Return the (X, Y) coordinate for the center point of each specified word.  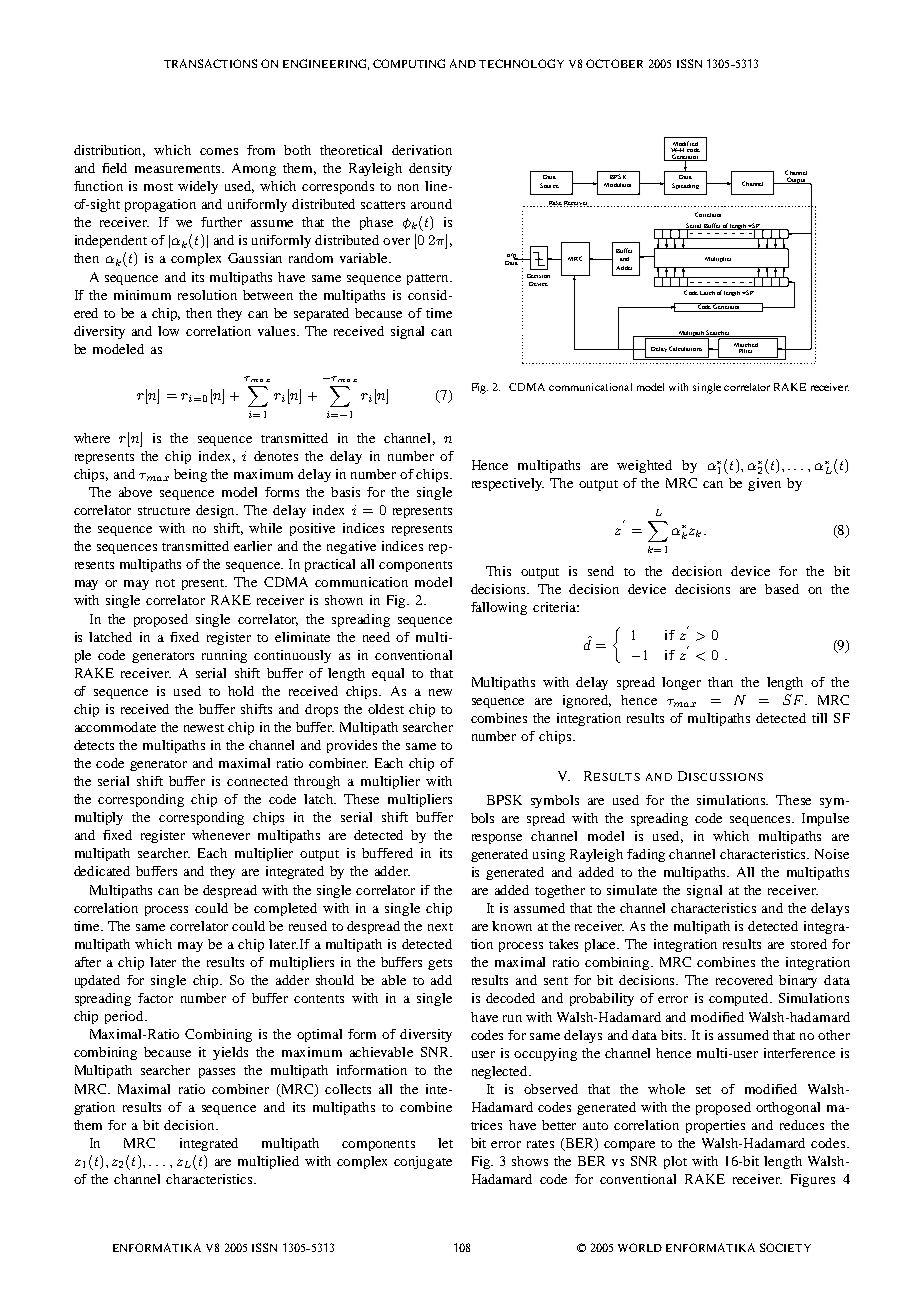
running (224, 656)
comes (219, 151)
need (376, 637)
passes (217, 1073)
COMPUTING (409, 63)
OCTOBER (614, 63)
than (720, 682)
